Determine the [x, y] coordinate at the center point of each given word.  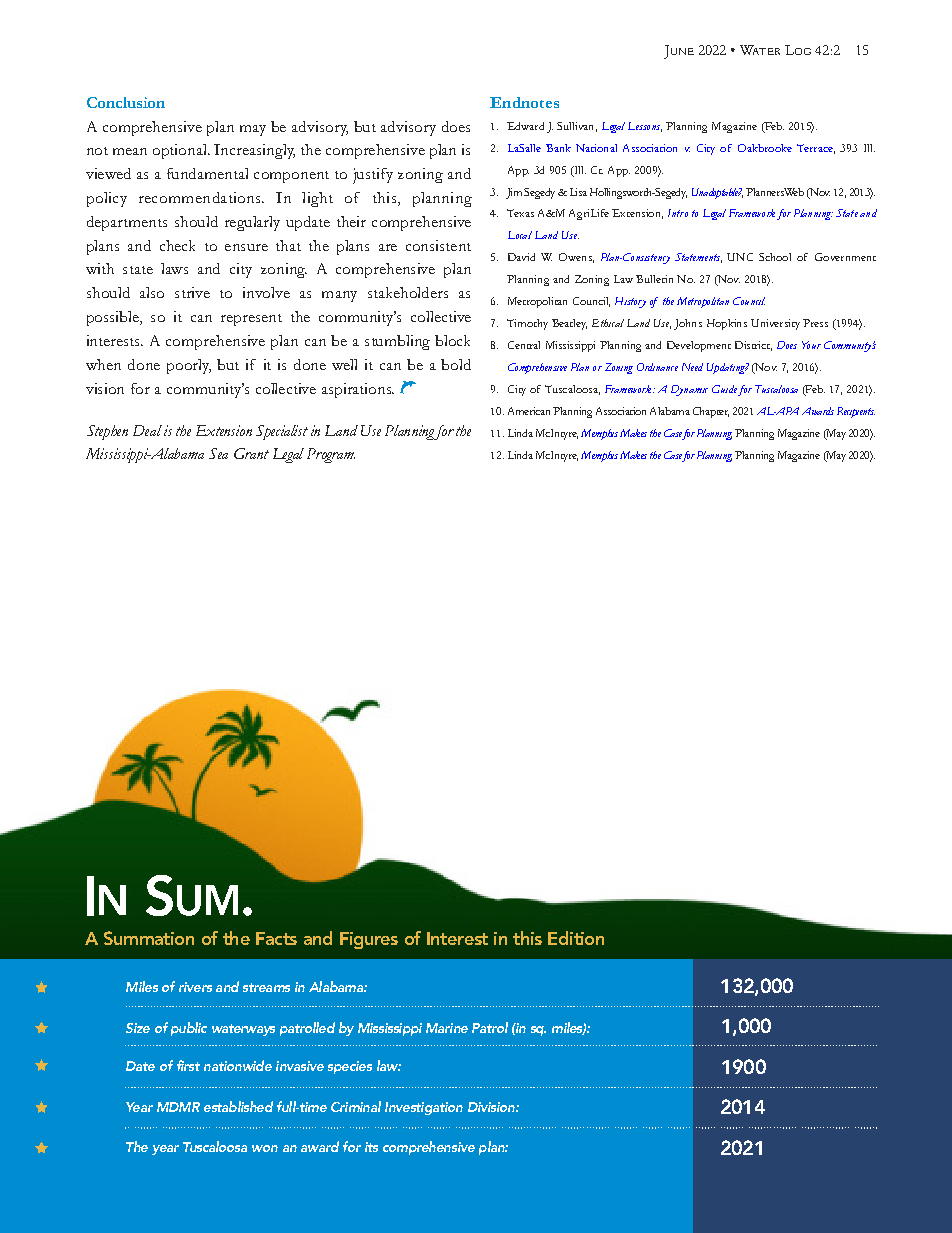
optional [181, 151]
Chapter [711, 412]
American [529, 411]
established [238, 1106]
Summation [149, 938]
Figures [369, 940]
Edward [525, 126]
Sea [218, 453]
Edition [576, 938]
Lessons [645, 127]
